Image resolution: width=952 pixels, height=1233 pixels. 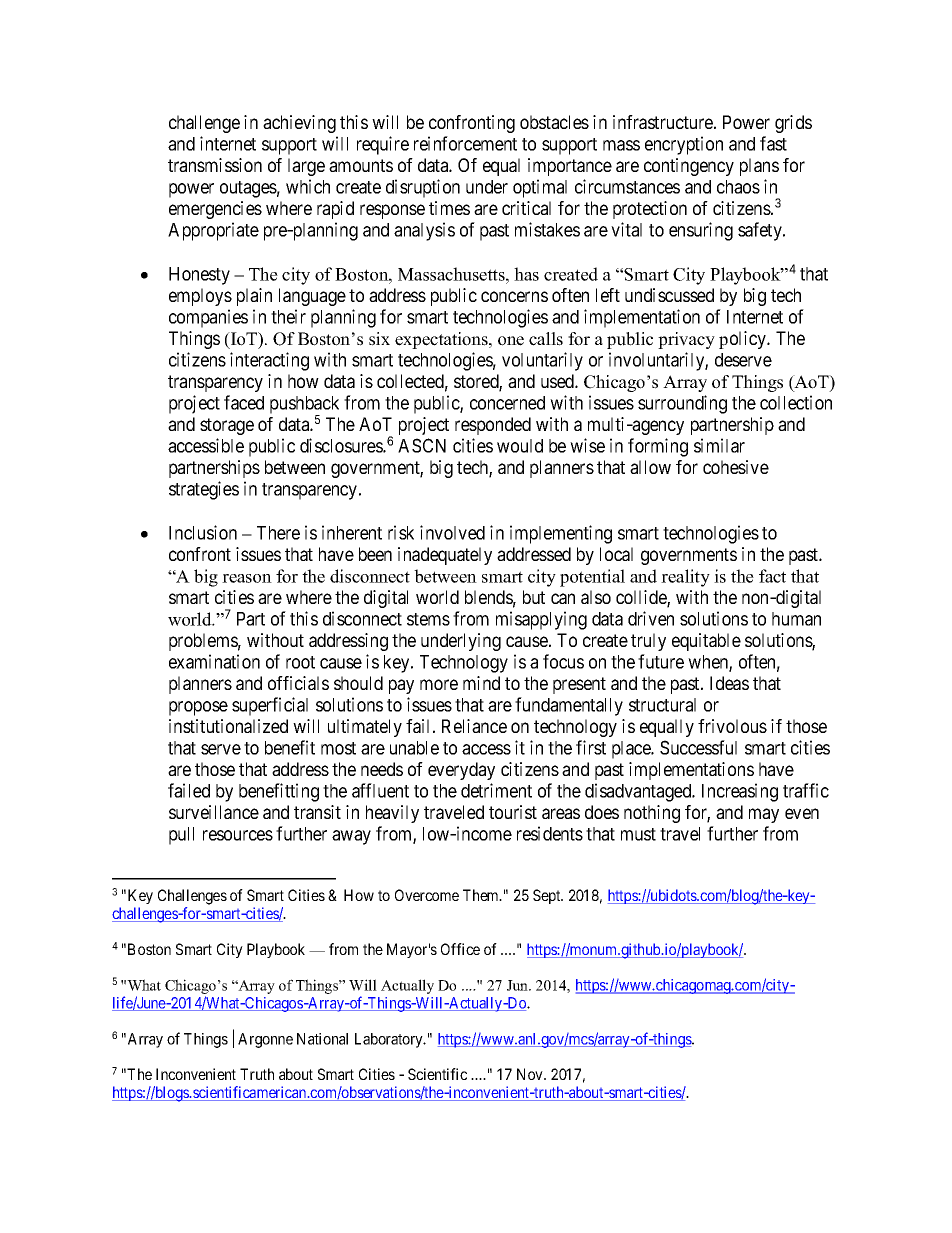 I want to click on frivolous, so click(x=732, y=726).
